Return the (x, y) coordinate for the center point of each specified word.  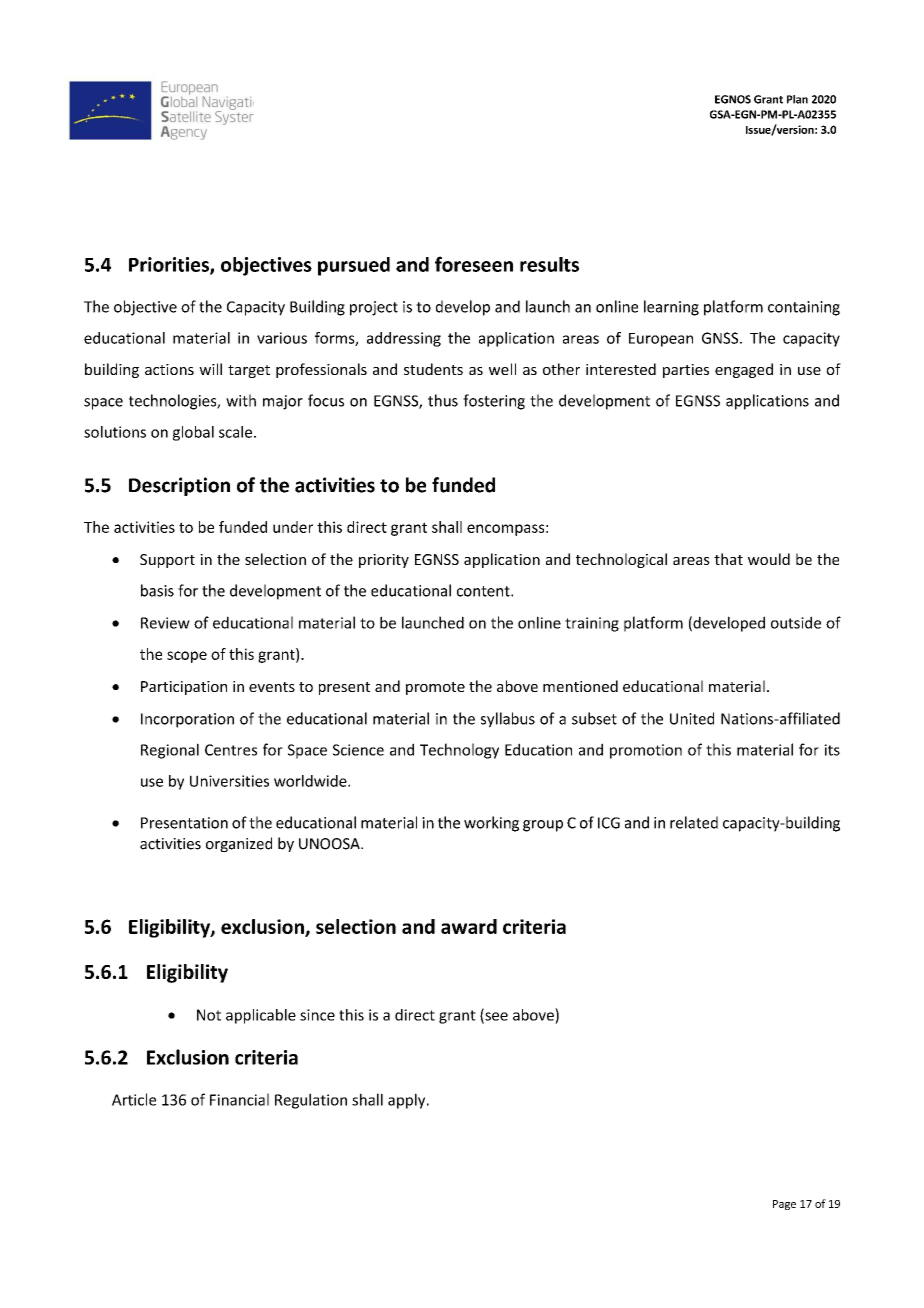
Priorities (170, 265)
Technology (459, 751)
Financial (239, 1099)
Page (784, 1205)
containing (804, 308)
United (692, 718)
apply (408, 1101)
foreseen (474, 264)
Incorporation (187, 720)
